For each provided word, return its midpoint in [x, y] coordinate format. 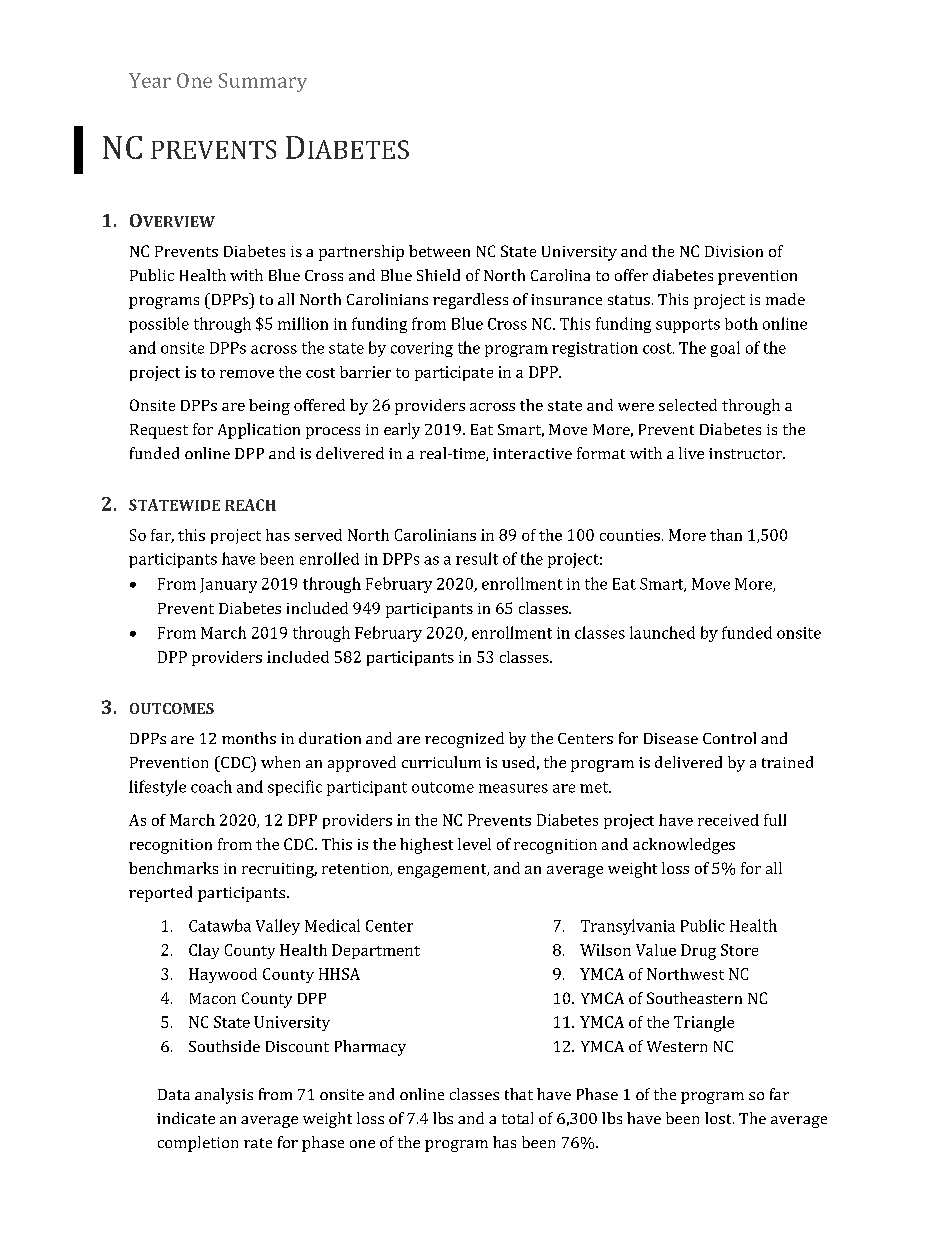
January [228, 585]
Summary [263, 82]
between [439, 251]
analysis [224, 1096]
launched [662, 632]
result [477, 558]
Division [734, 251]
